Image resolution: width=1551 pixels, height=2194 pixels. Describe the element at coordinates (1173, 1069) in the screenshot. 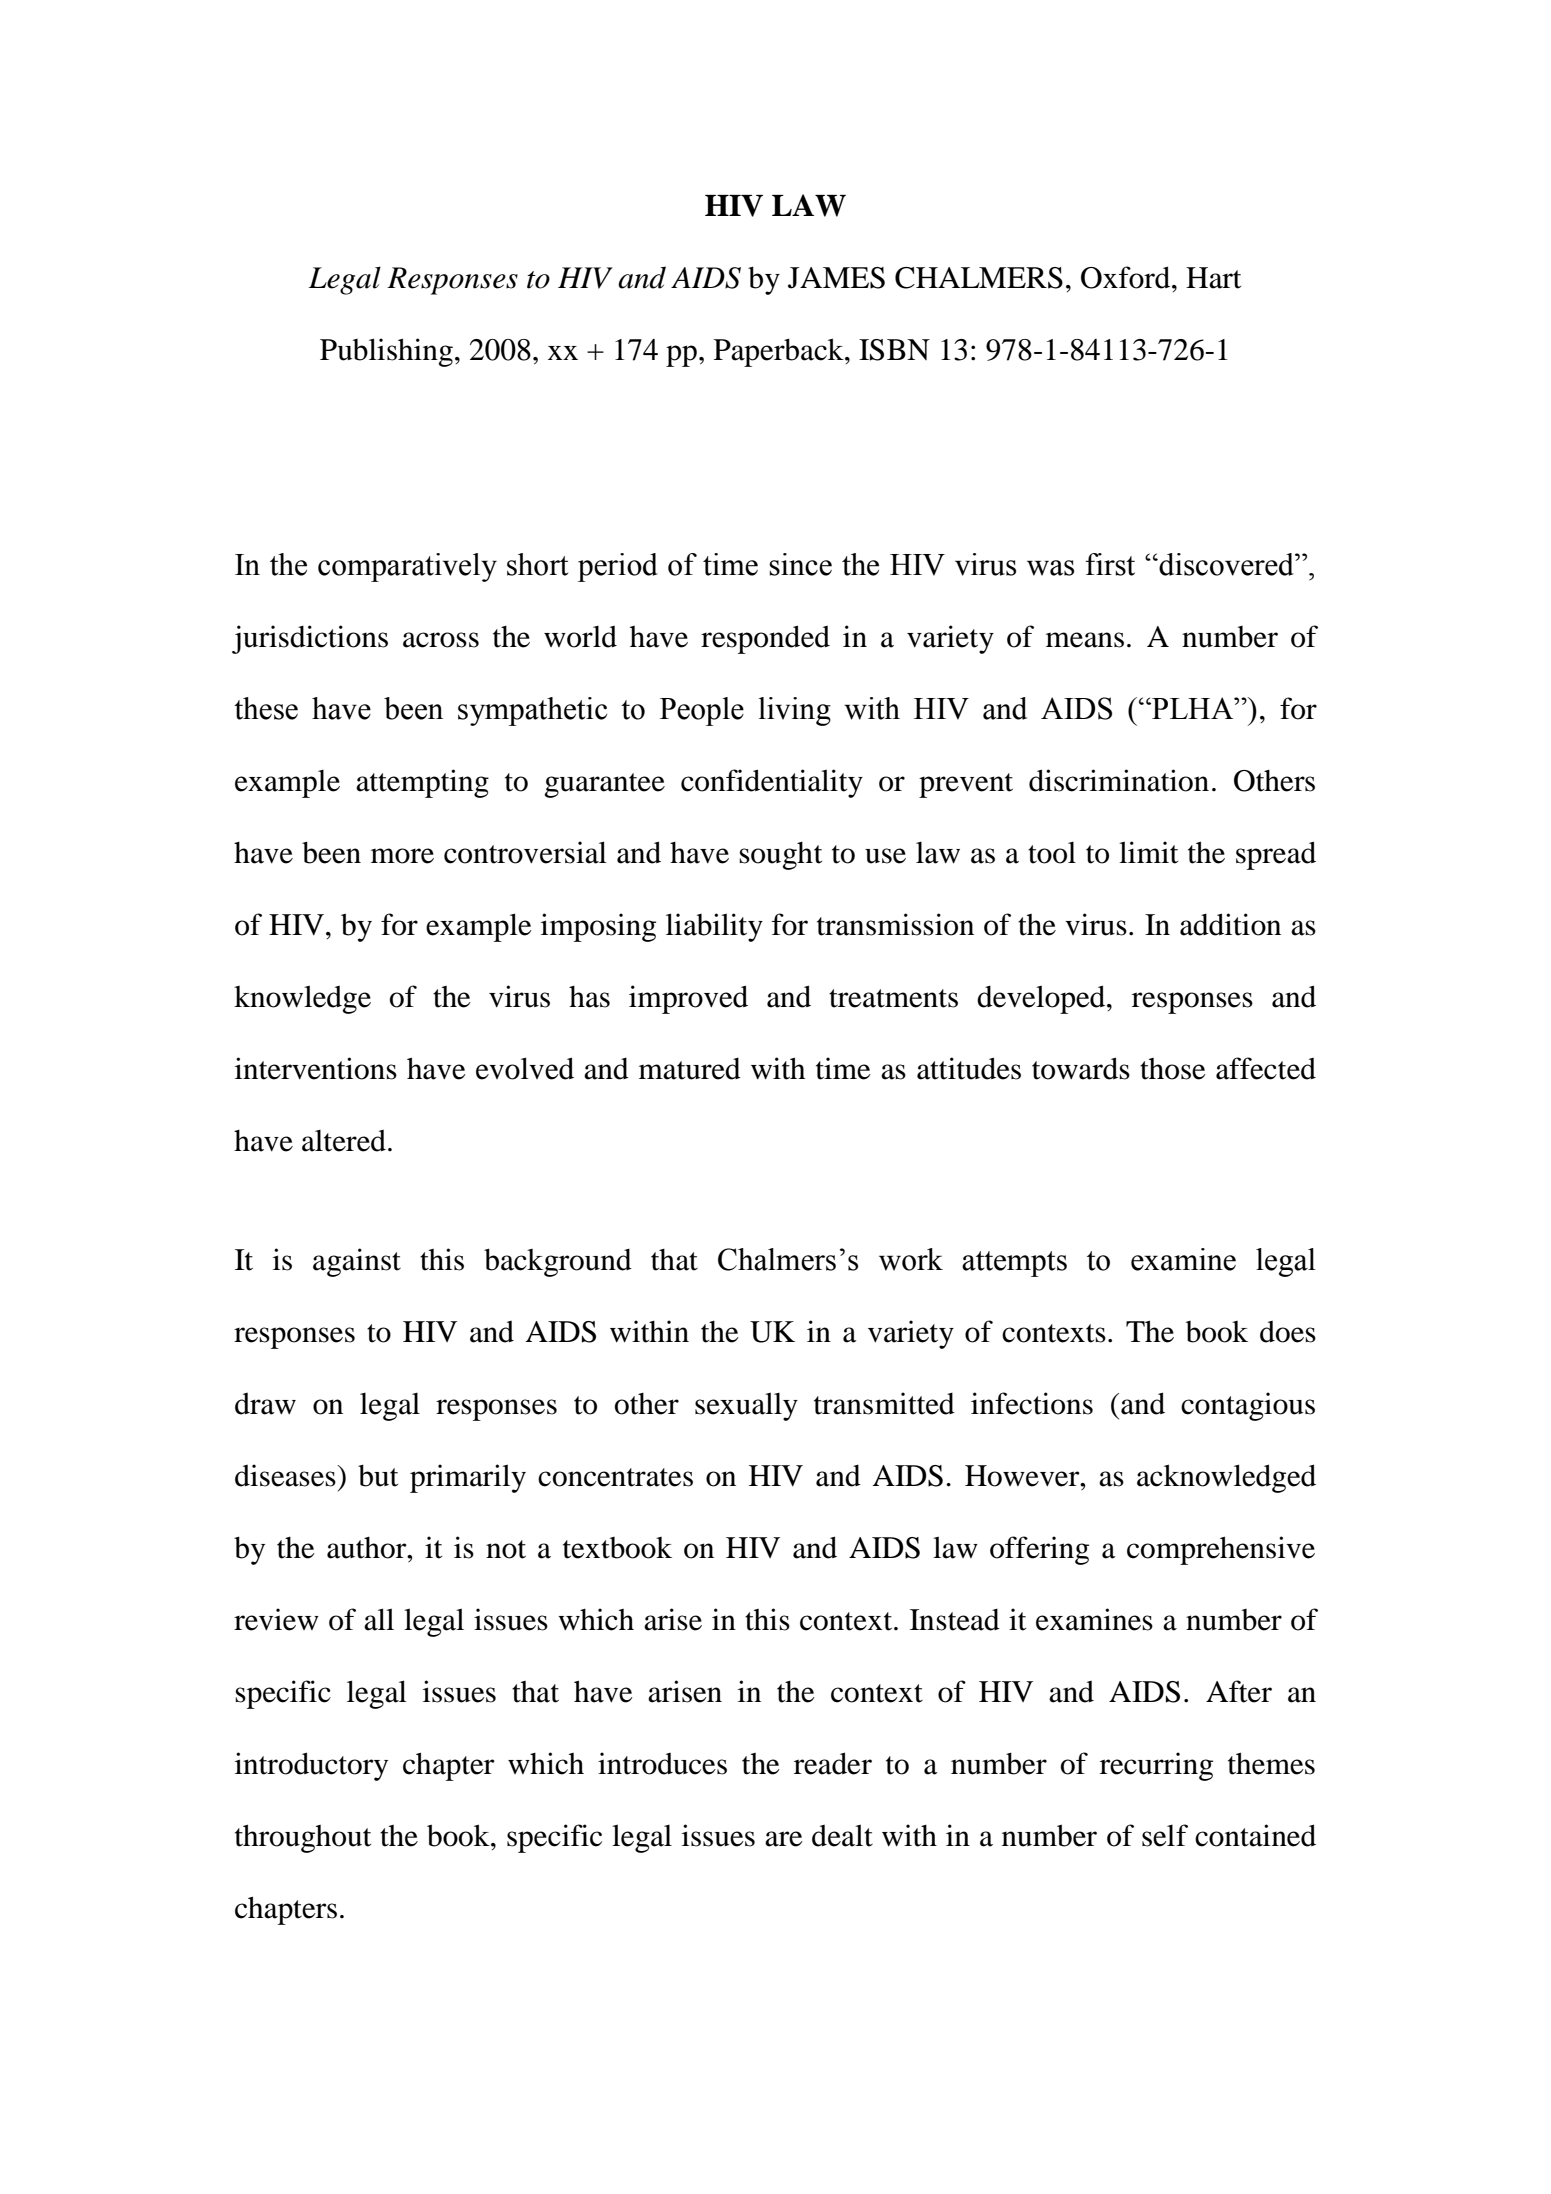

I see `those` at that location.
